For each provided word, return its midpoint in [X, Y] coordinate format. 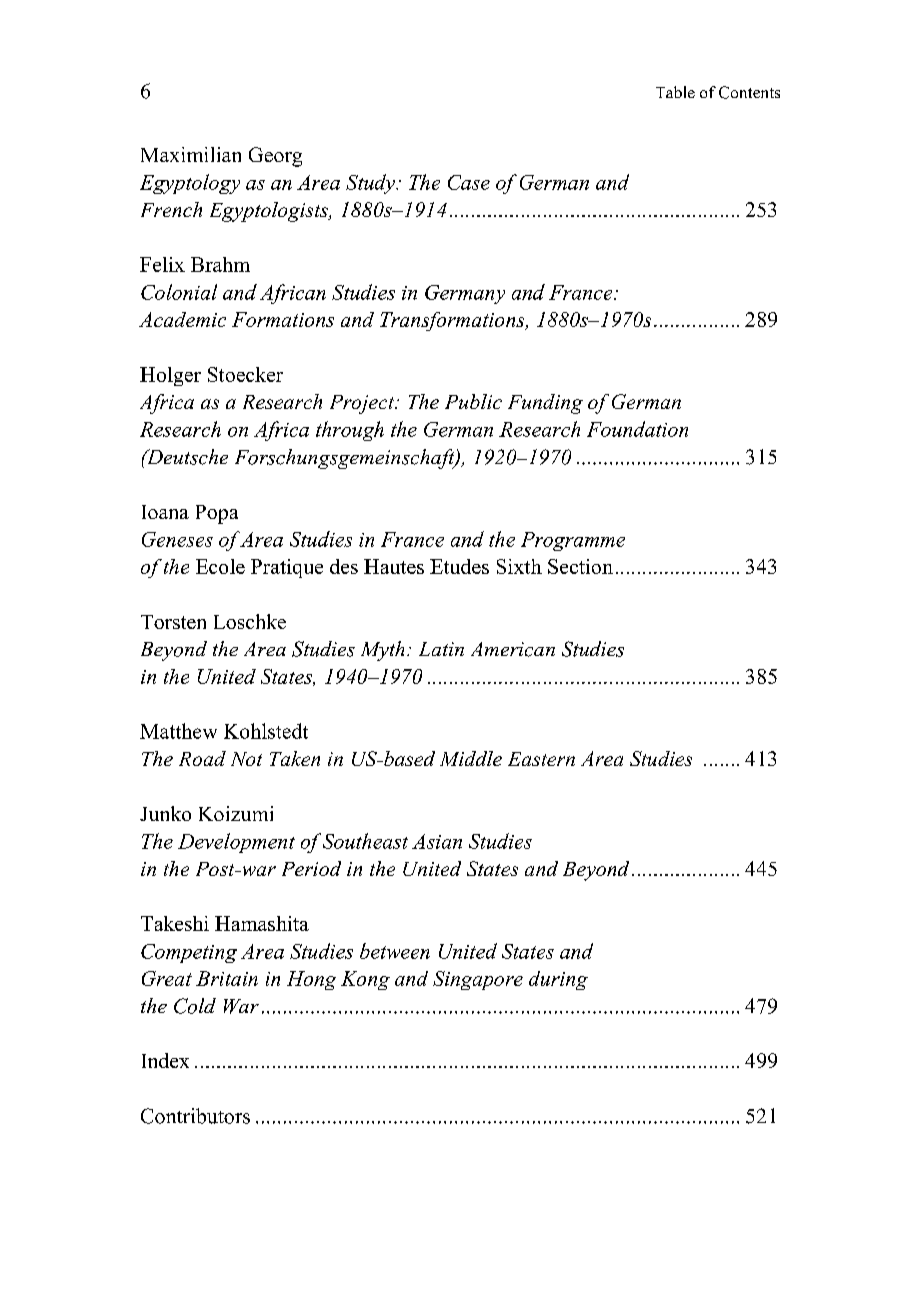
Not [246, 759]
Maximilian [191, 154]
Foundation [637, 429]
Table [675, 92]
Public [473, 401]
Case [469, 182]
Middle [471, 758]
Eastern [541, 759]
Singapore [478, 980]
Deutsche [186, 457]
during [558, 980]
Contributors [195, 1116]
